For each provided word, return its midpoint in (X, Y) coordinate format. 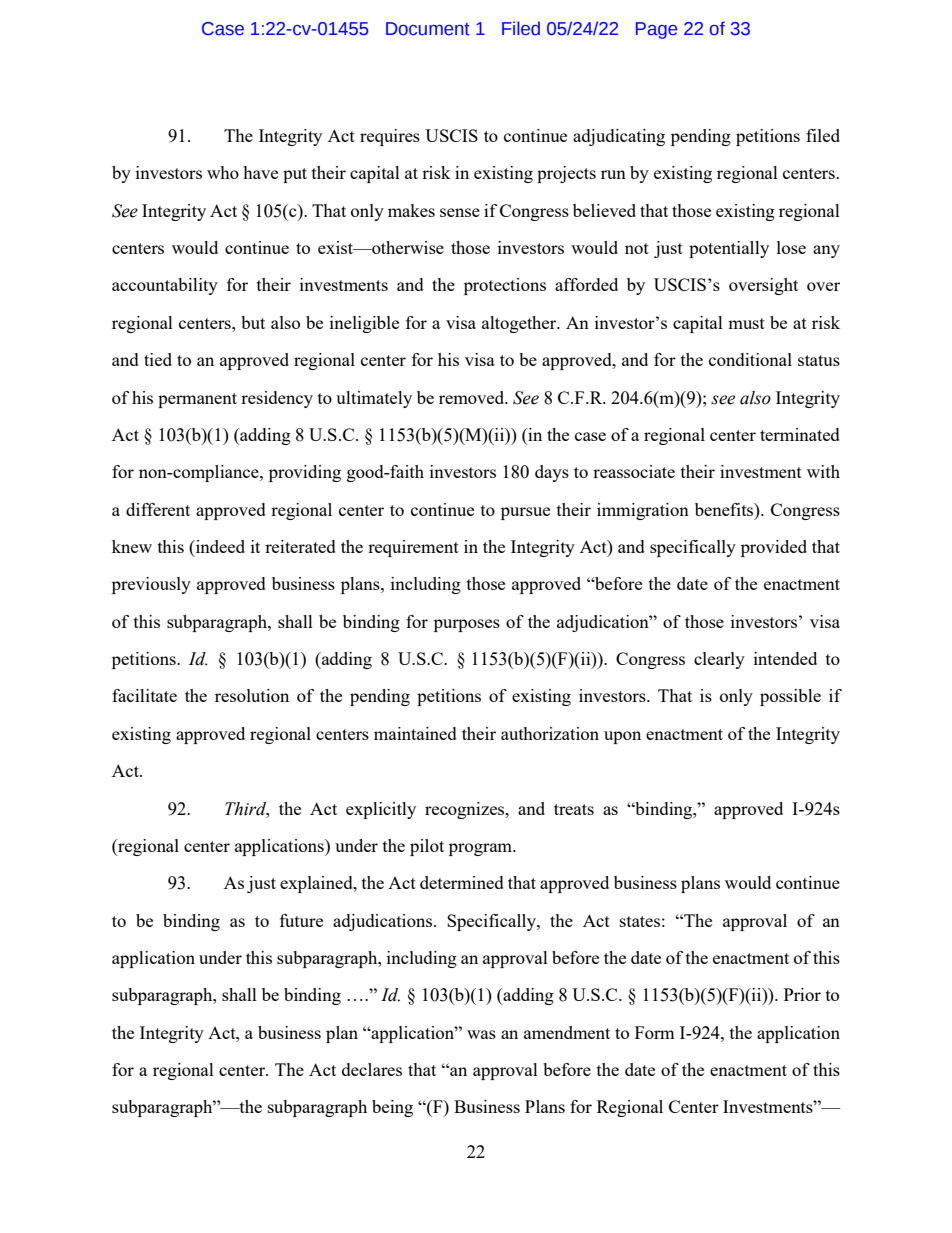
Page (656, 30)
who (223, 172)
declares (372, 1069)
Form (655, 1032)
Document (428, 29)
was (481, 1034)
